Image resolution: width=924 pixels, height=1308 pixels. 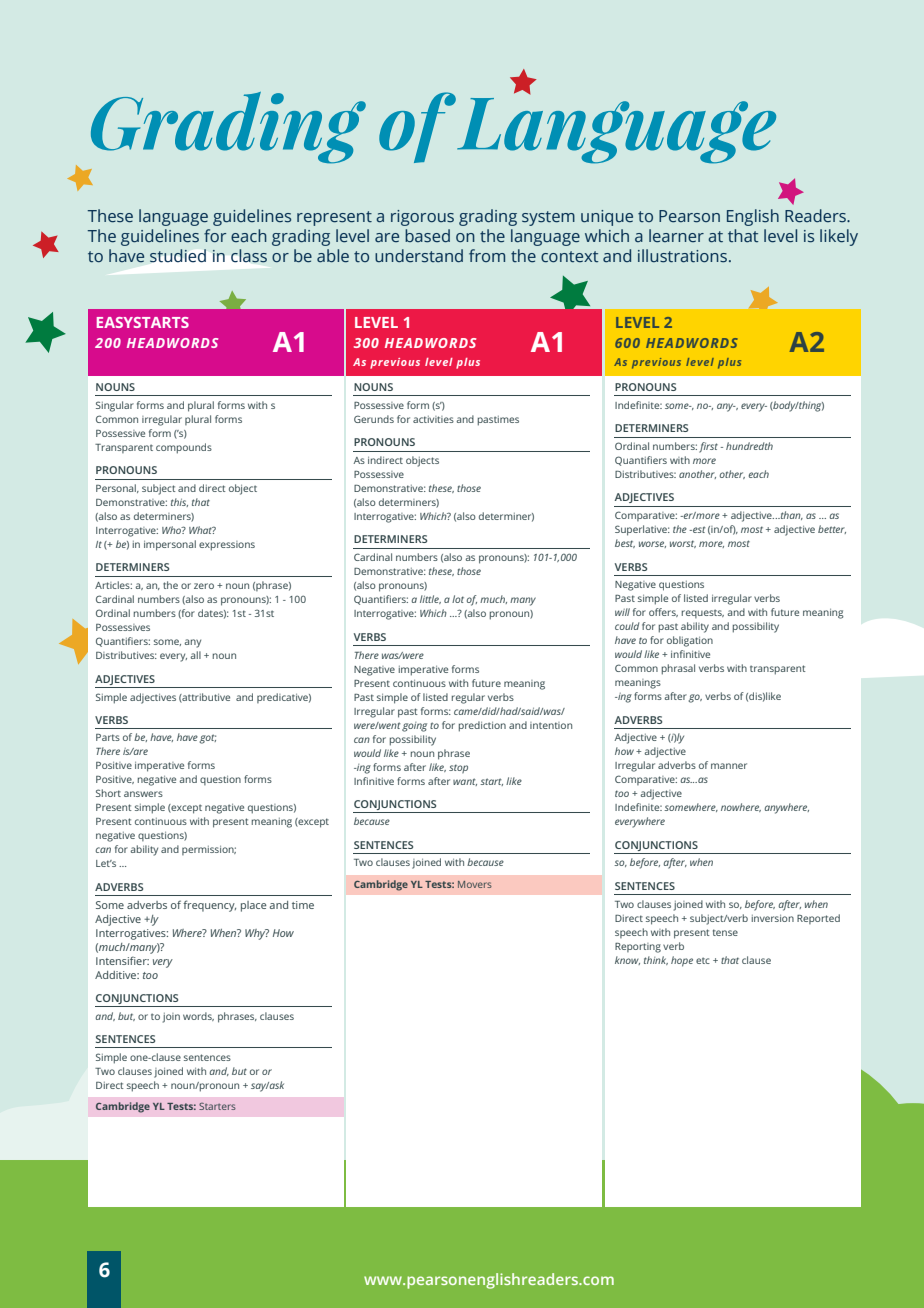 I want to click on lot, so click(x=458, y=599).
